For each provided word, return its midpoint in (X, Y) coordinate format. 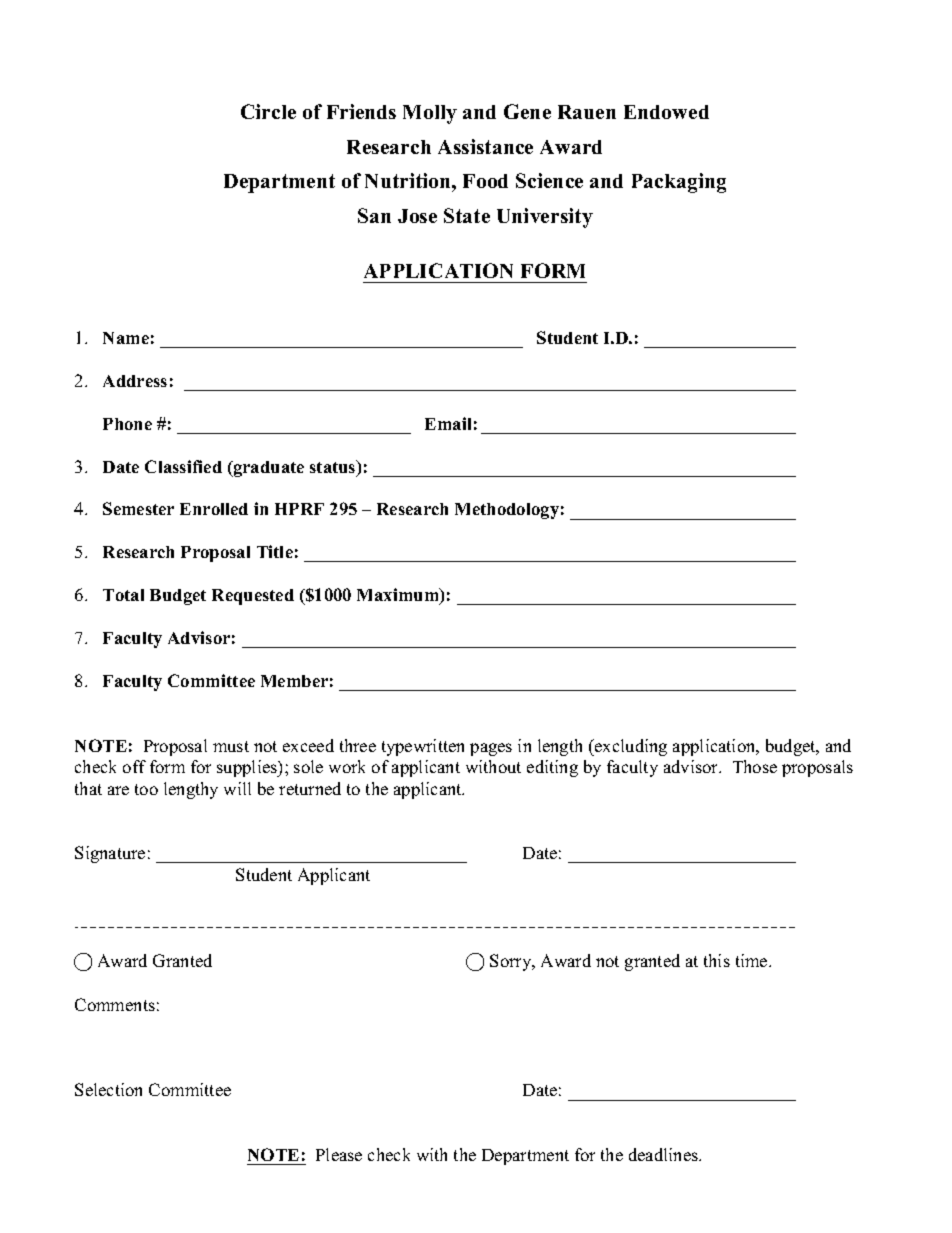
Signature (110, 854)
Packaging (679, 183)
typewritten (423, 747)
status (334, 468)
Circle (268, 111)
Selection (108, 1089)
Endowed (666, 112)
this (717, 960)
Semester (138, 508)
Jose (417, 216)
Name (126, 338)
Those (755, 766)
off (134, 766)
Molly (430, 114)
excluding (630, 747)
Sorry (512, 962)
